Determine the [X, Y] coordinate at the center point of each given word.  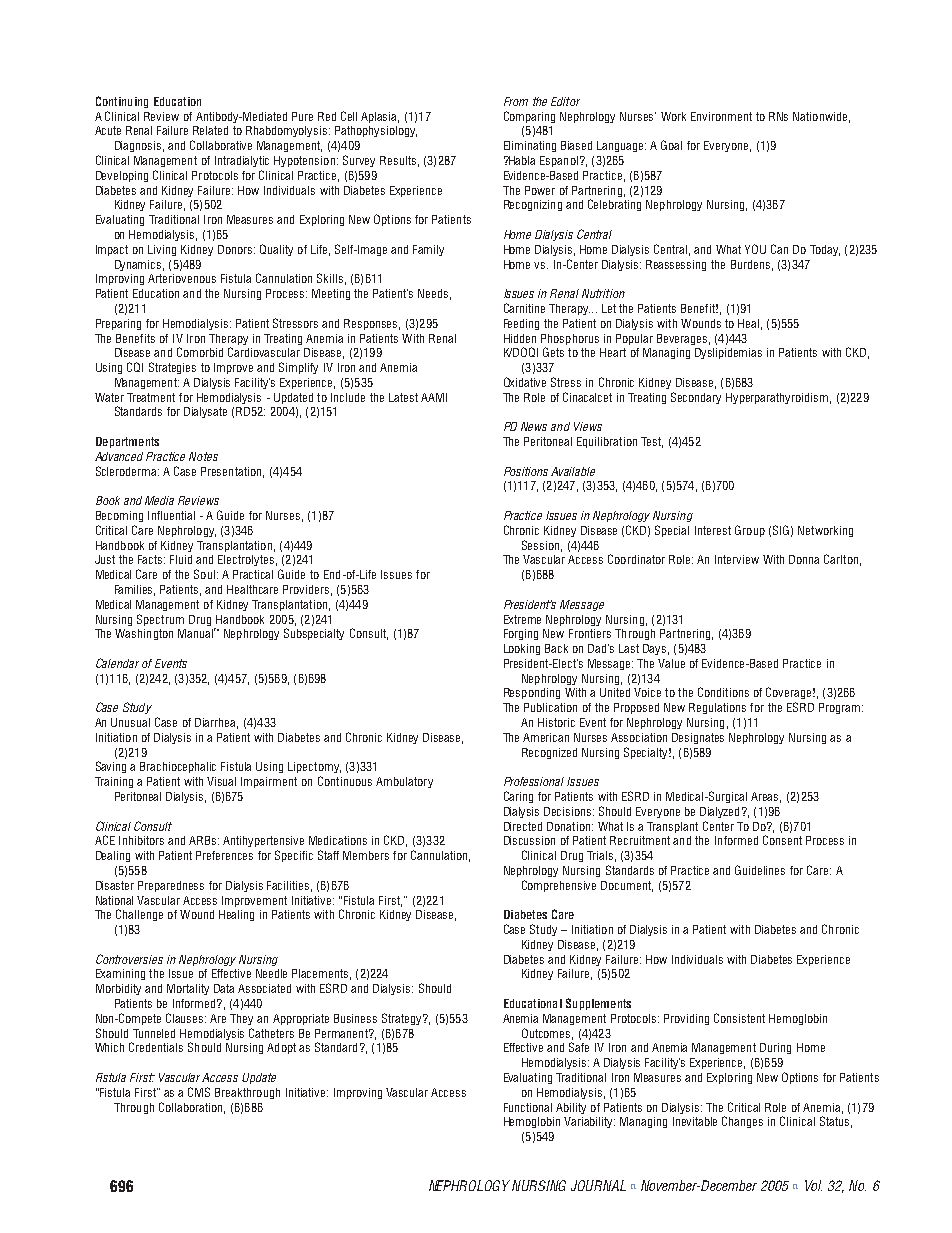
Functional [528, 1107]
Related [210, 130]
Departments [127, 442]
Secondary [696, 398]
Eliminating [530, 146]
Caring [518, 797]
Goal [671, 145]
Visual [221, 781]
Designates [698, 738]
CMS [199, 1092]
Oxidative [525, 382]
